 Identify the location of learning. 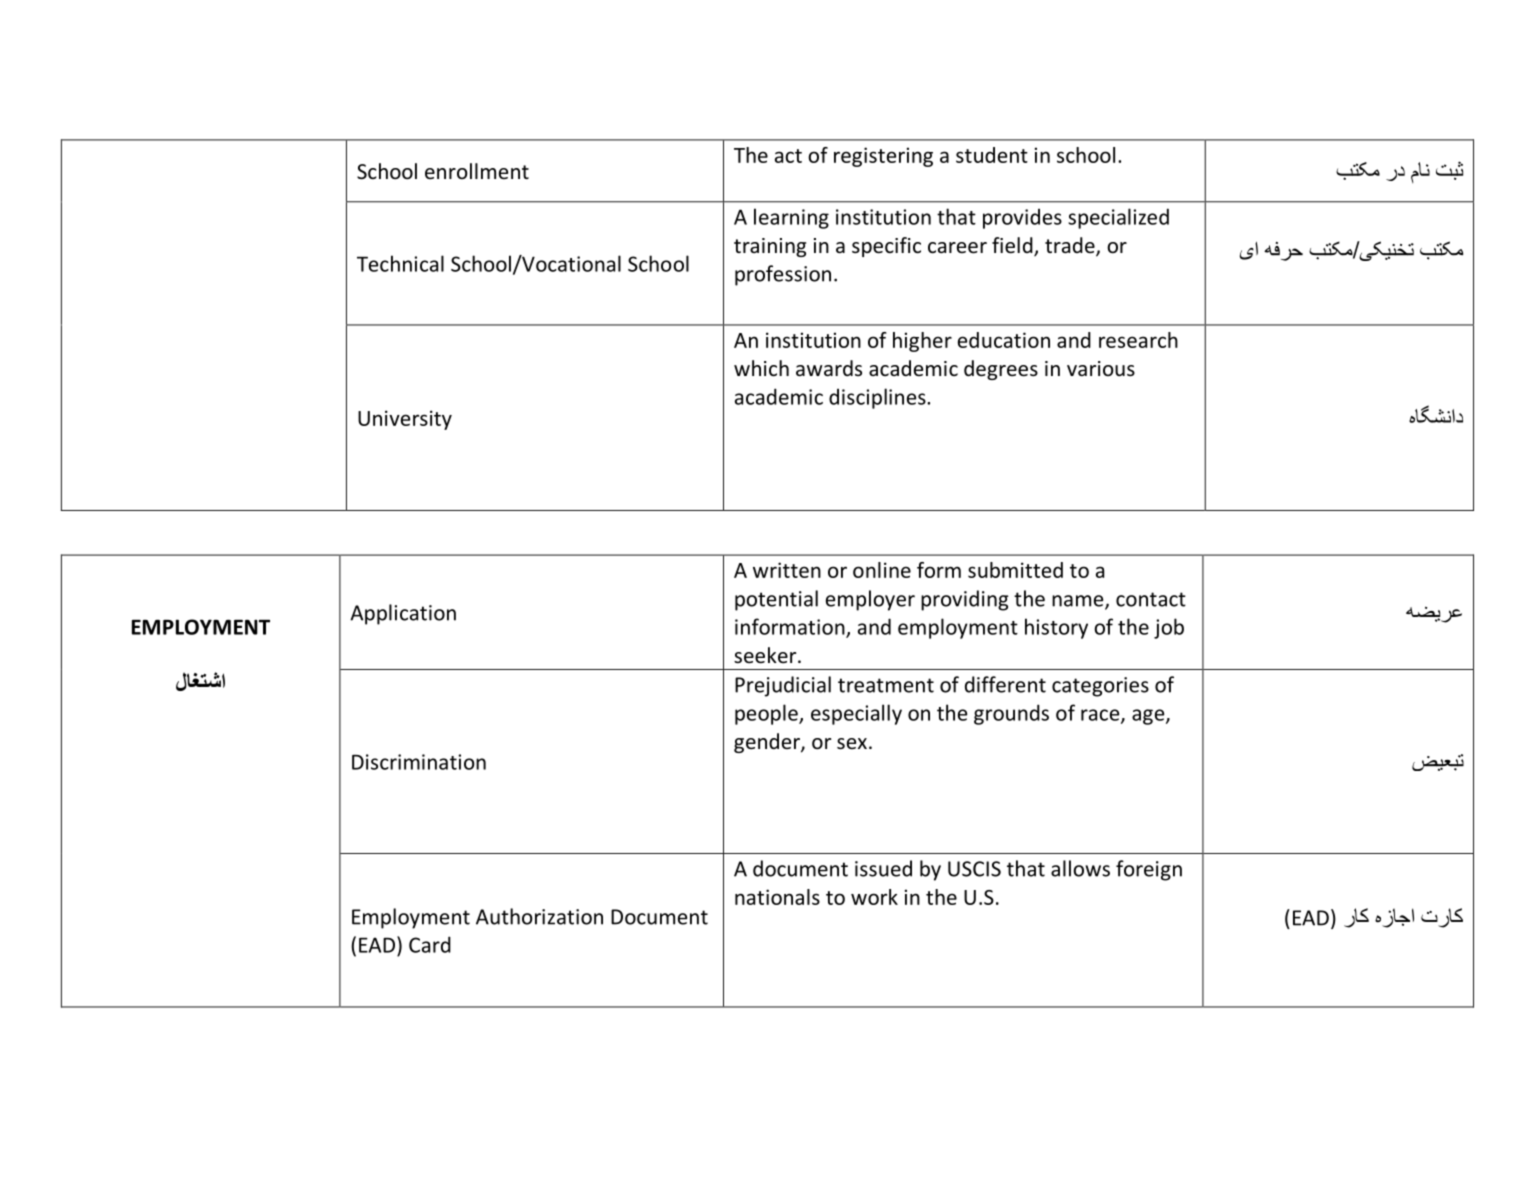
(791, 218).
